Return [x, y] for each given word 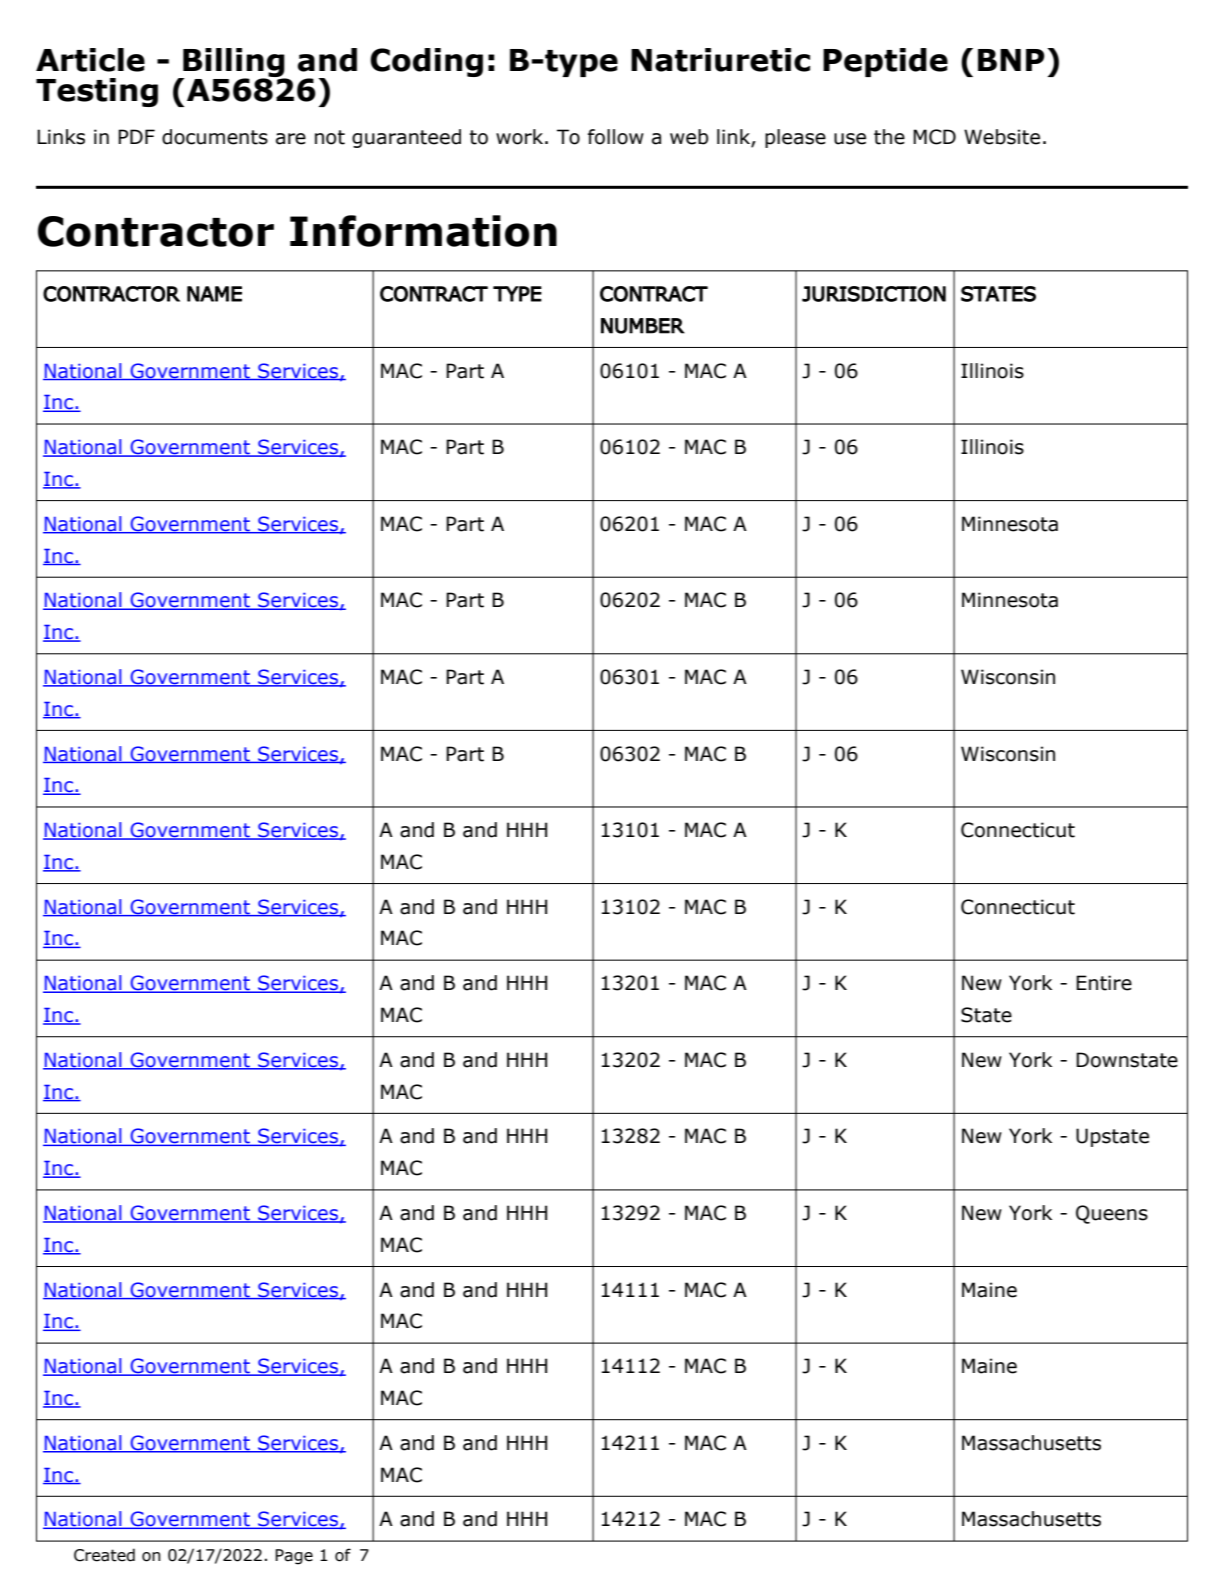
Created [104, 1555]
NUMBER [643, 326]
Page [294, 1557]
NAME [214, 294]
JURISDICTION [874, 294]
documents [215, 137]
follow [616, 137]
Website [1002, 137]
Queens [1112, 1214]
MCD [934, 137]
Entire [1104, 983]
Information [423, 231]
